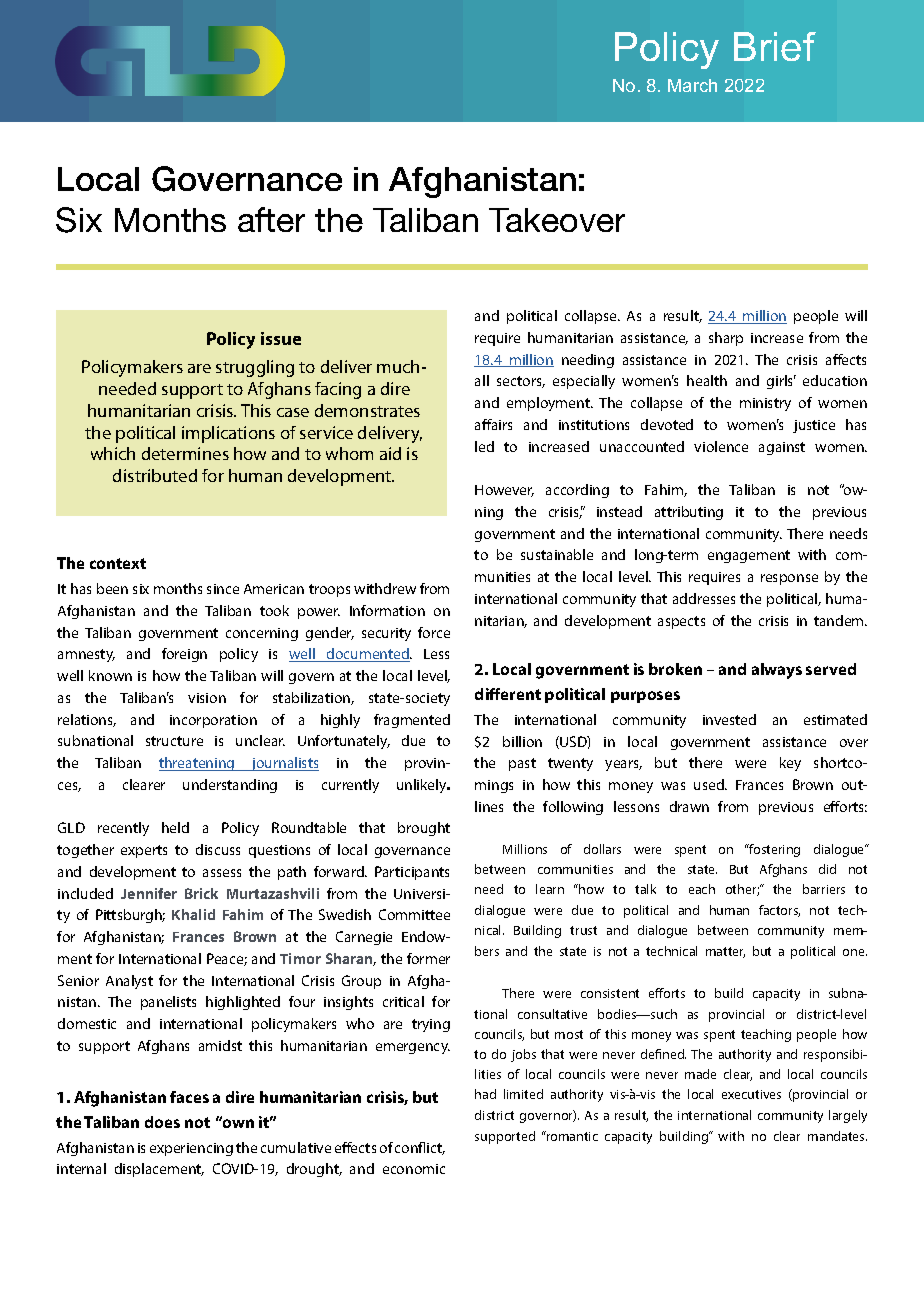 The image size is (924, 1308). I want to click on does, so click(162, 1122).
